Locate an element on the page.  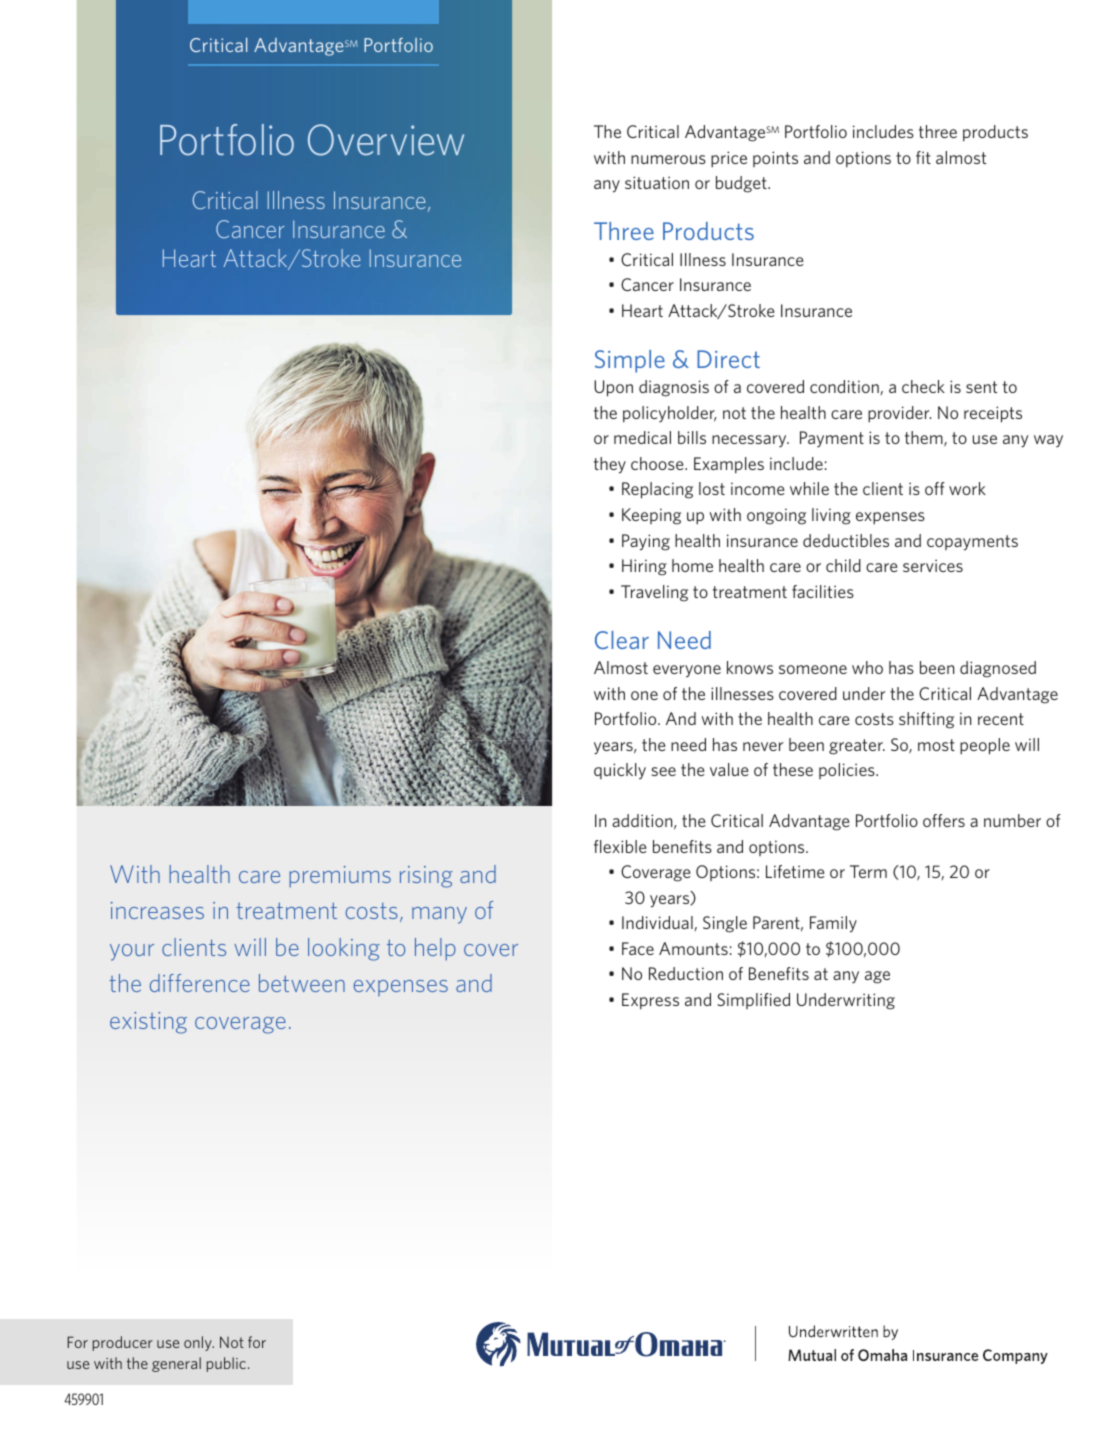
Overview is located at coordinates (386, 140).
